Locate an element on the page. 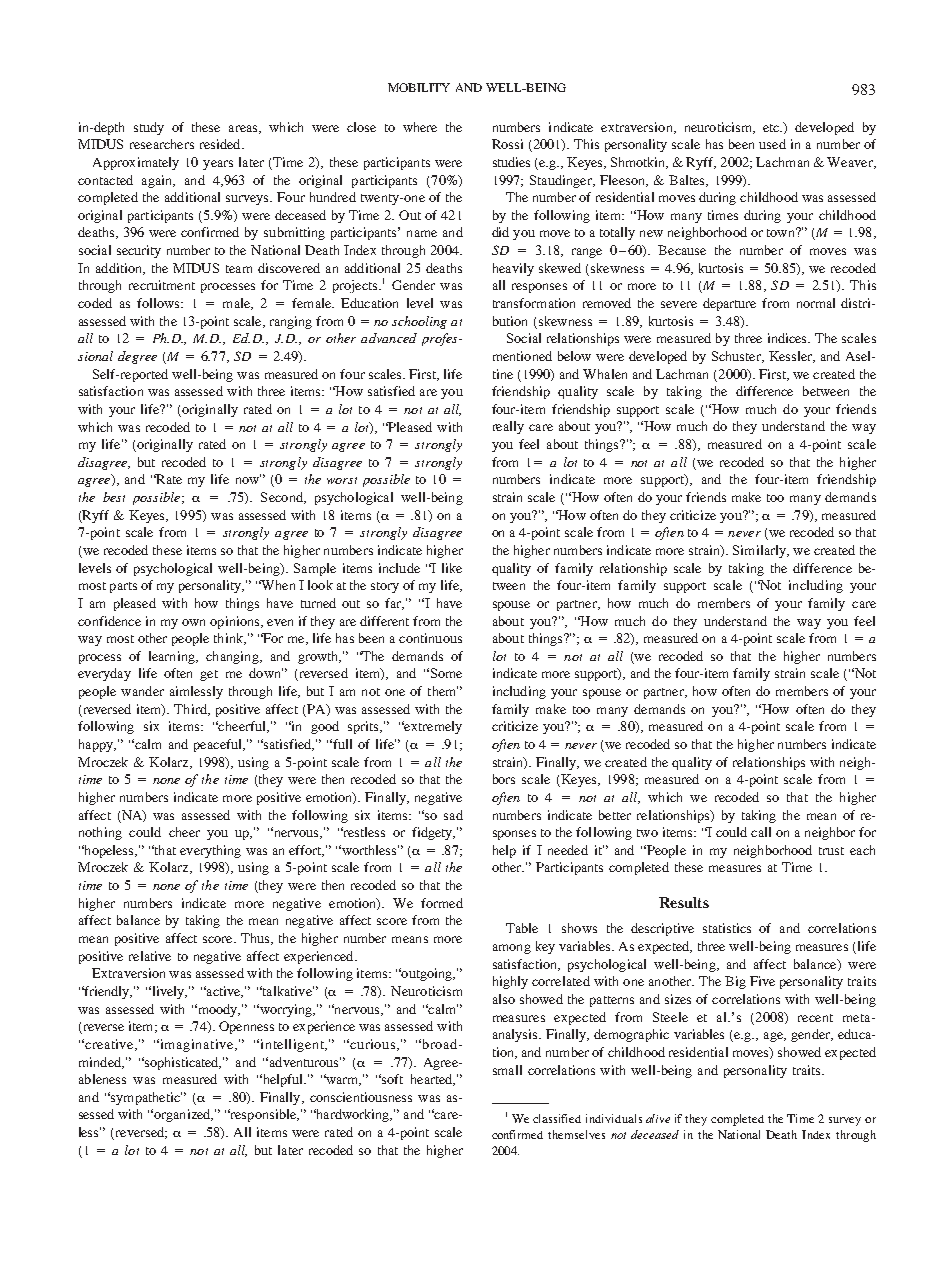 This image has height=1270, width=952. study is located at coordinates (149, 128).
